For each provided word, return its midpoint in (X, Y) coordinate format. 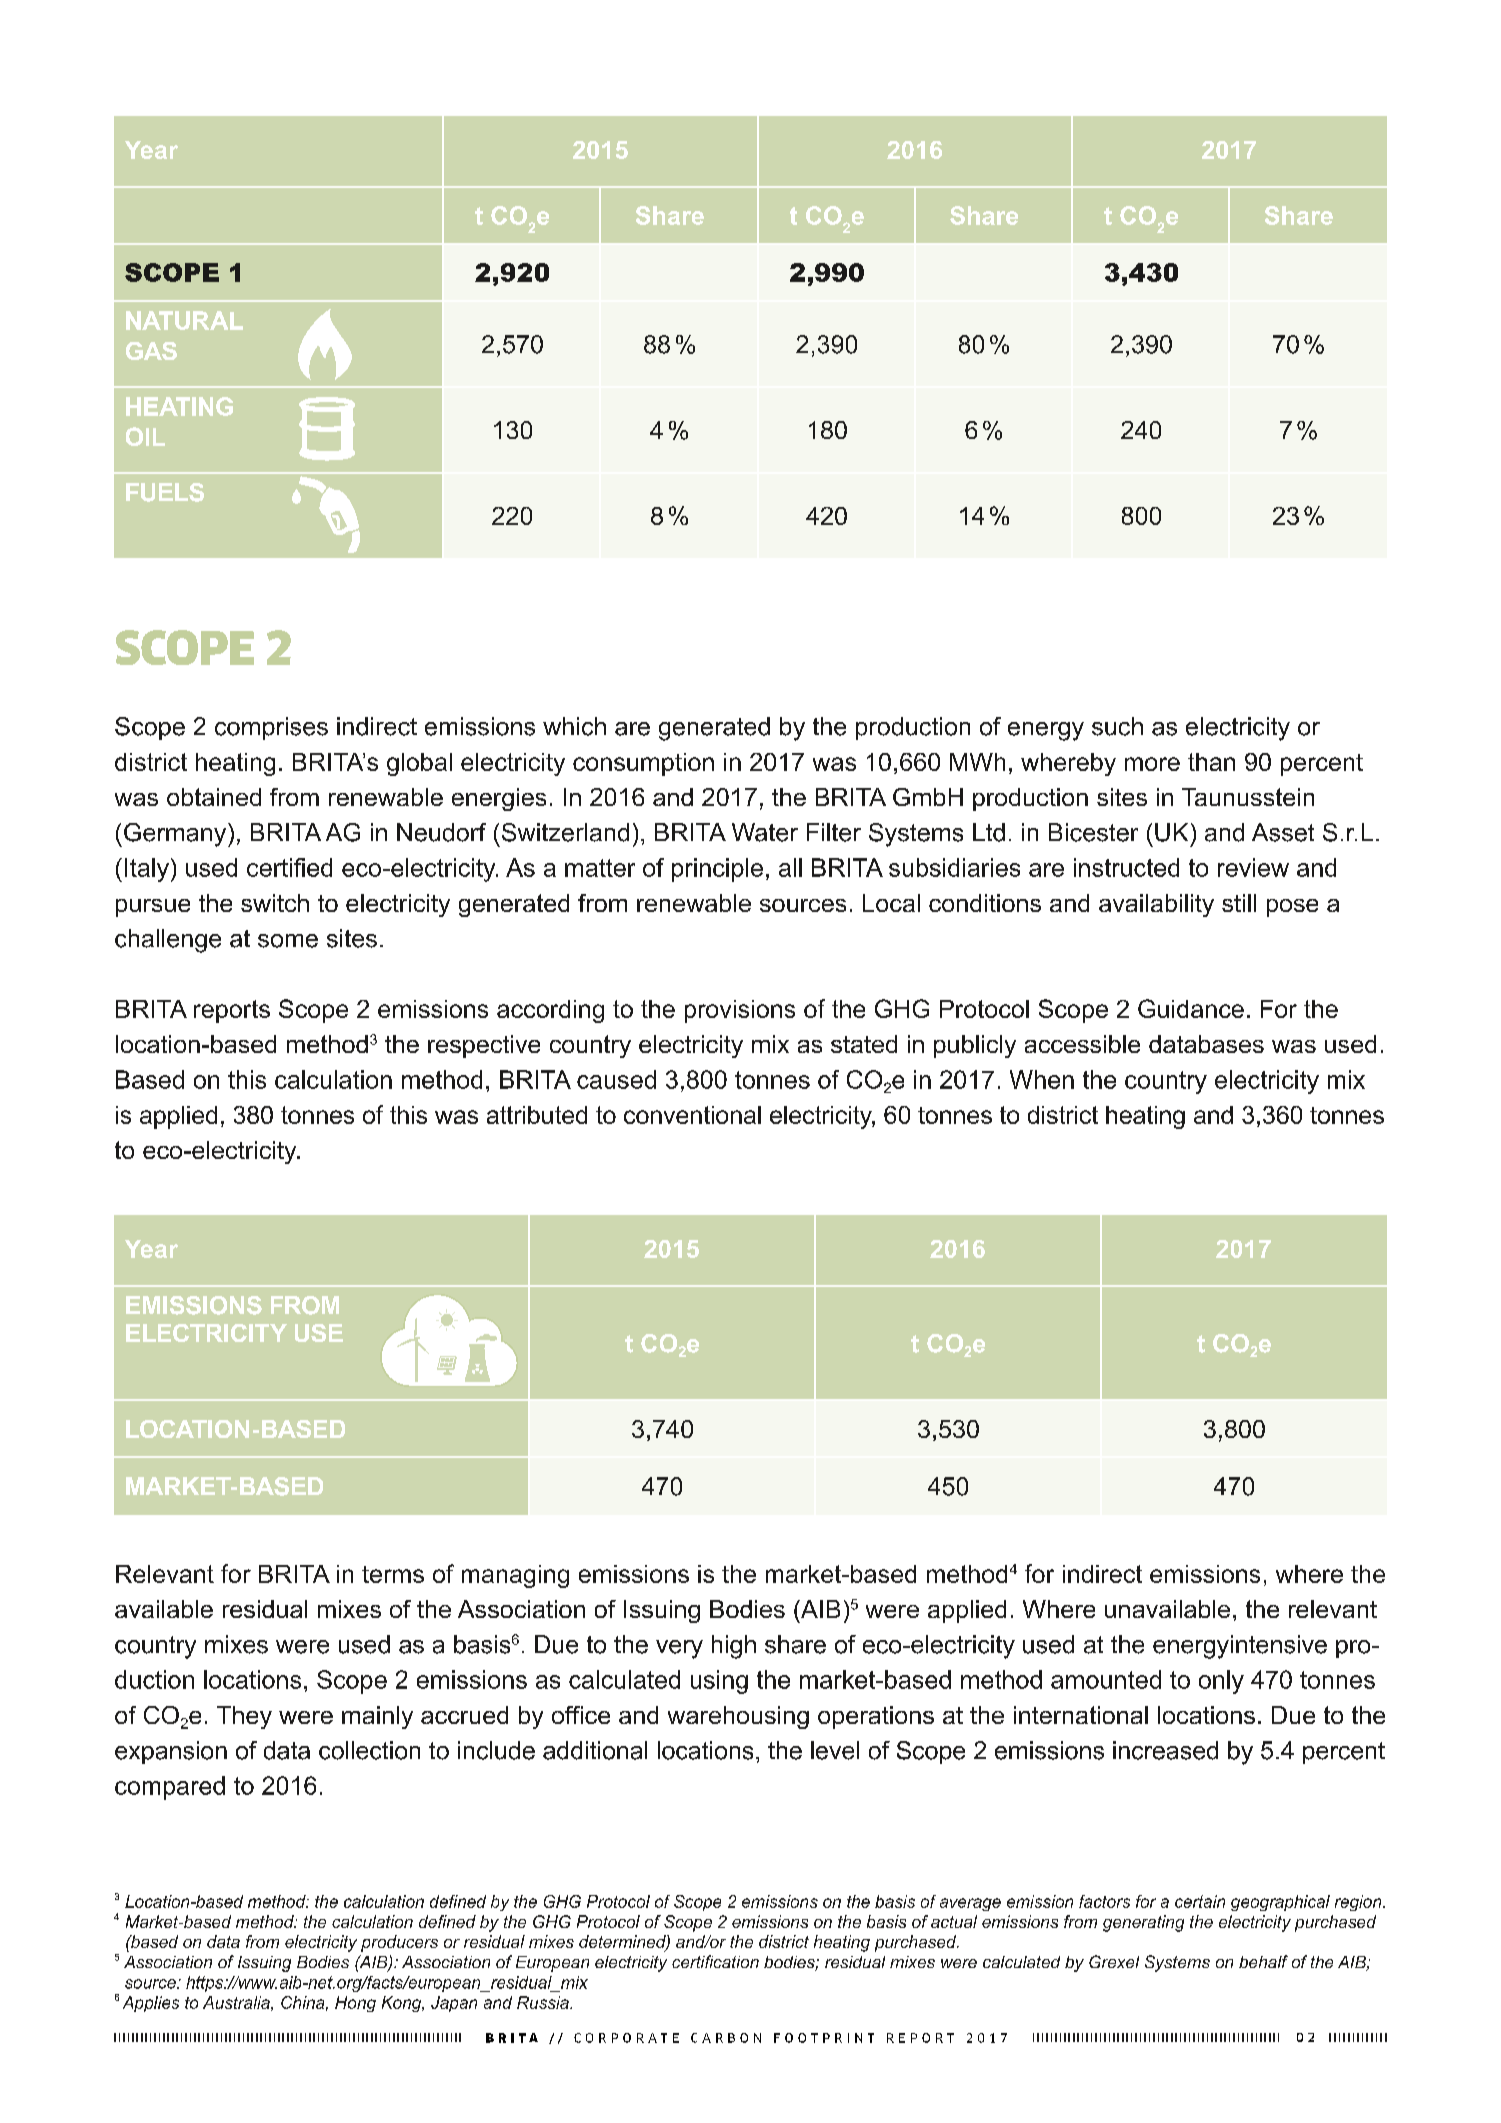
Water (765, 832)
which (574, 726)
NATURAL (184, 320)
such (1117, 726)
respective (484, 1046)
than (1211, 762)
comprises (271, 728)
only (1221, 1682)
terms (393, 1574)
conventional (692, 1115)
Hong (355, 2004)
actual (954, 1921)
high (734, 1647)
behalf (1263, 1961)
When (1042, 1079)
